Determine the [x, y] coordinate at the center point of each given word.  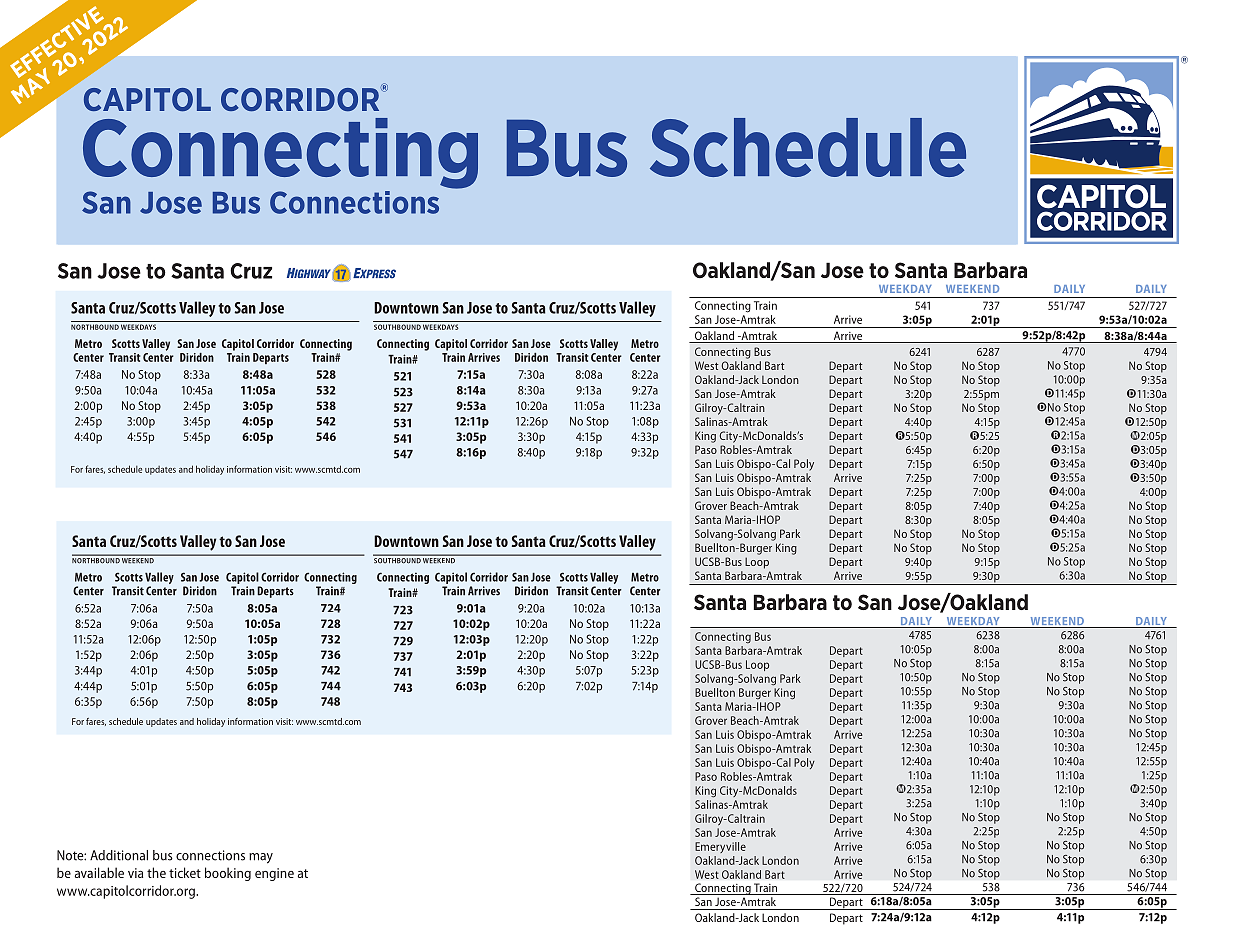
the [156, 872]
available [99, 872]
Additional [119, 855]
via [135, 873]
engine [274, 874]
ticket [185, 872]
